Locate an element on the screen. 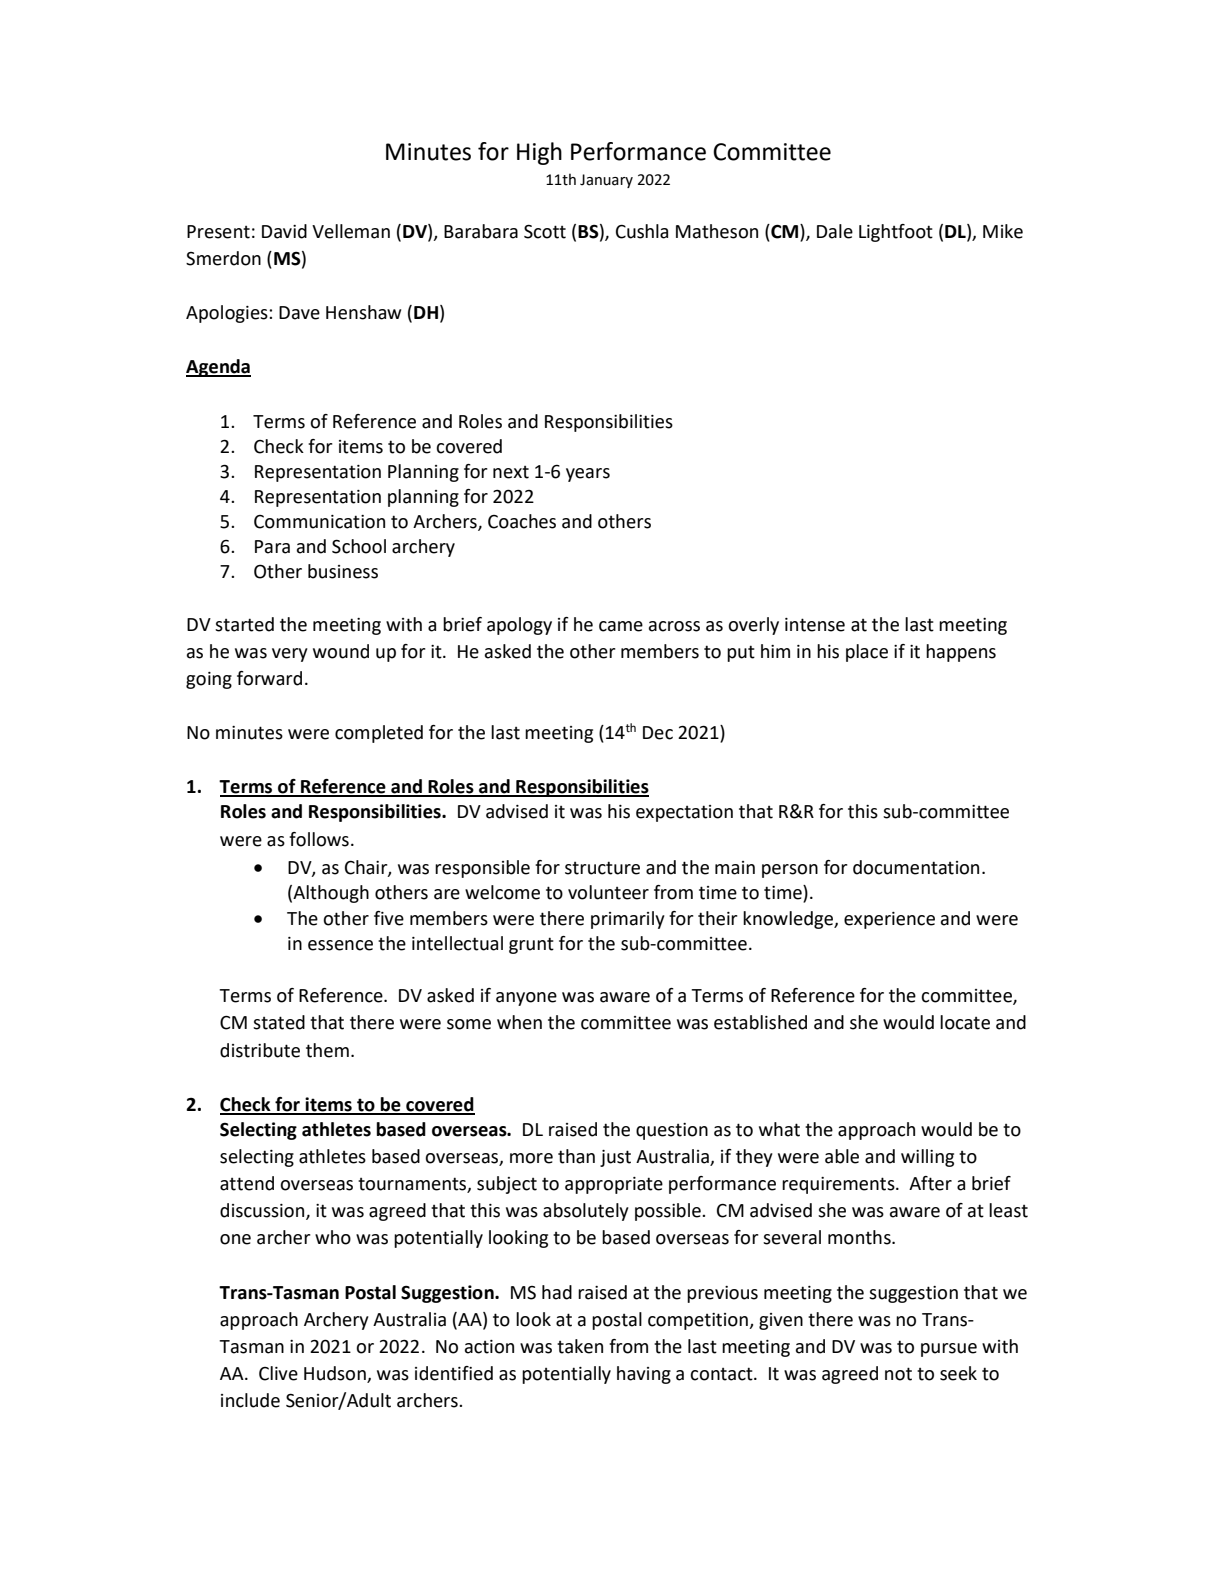 This screenshot has height=1576, width=1218. Lightfoot is located at coordinates (896, 233).
